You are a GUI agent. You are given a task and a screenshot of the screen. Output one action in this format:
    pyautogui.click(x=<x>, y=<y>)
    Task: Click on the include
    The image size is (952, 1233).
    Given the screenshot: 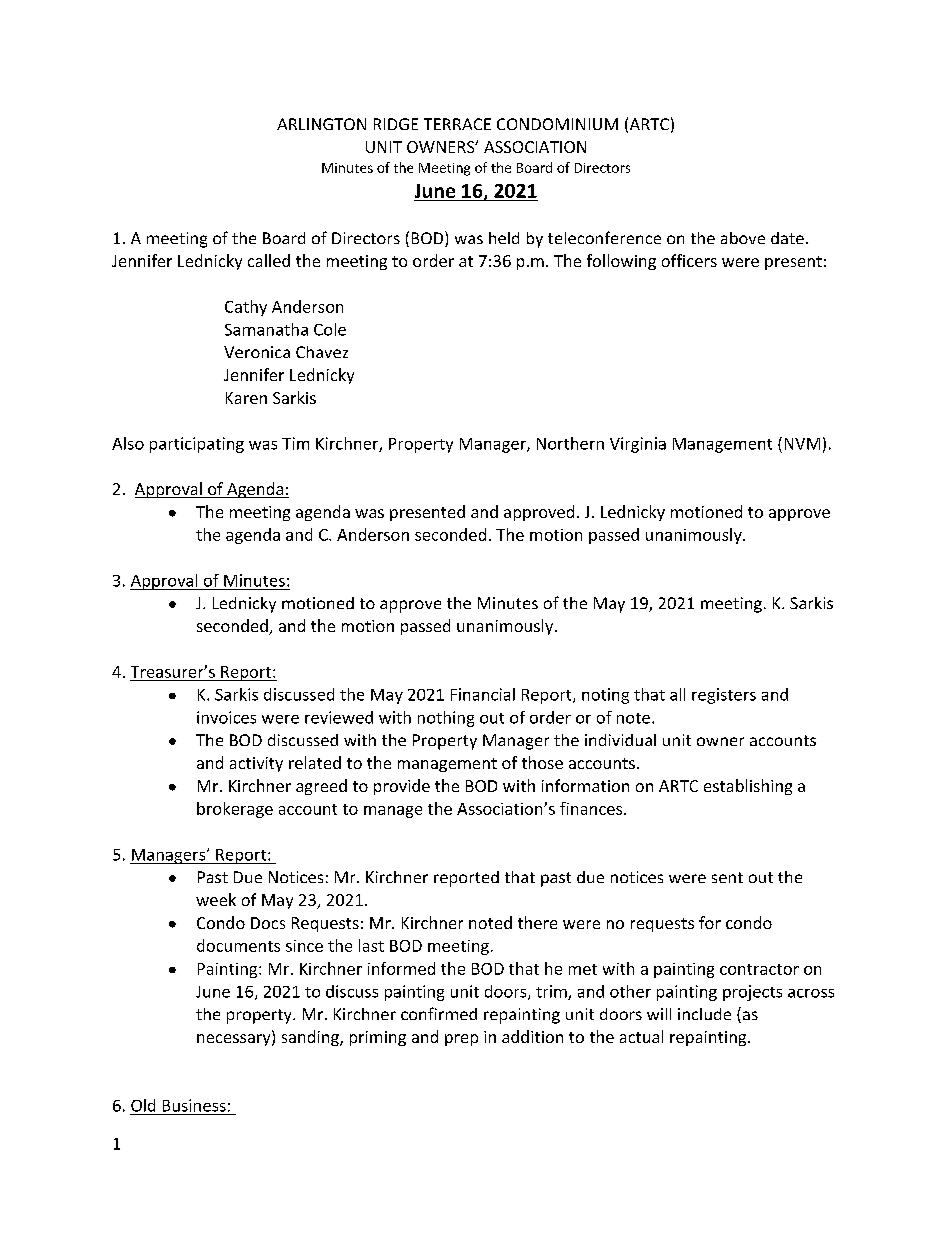 What is the action you would take?
    pyautogui.click(x=704, y=1014)
